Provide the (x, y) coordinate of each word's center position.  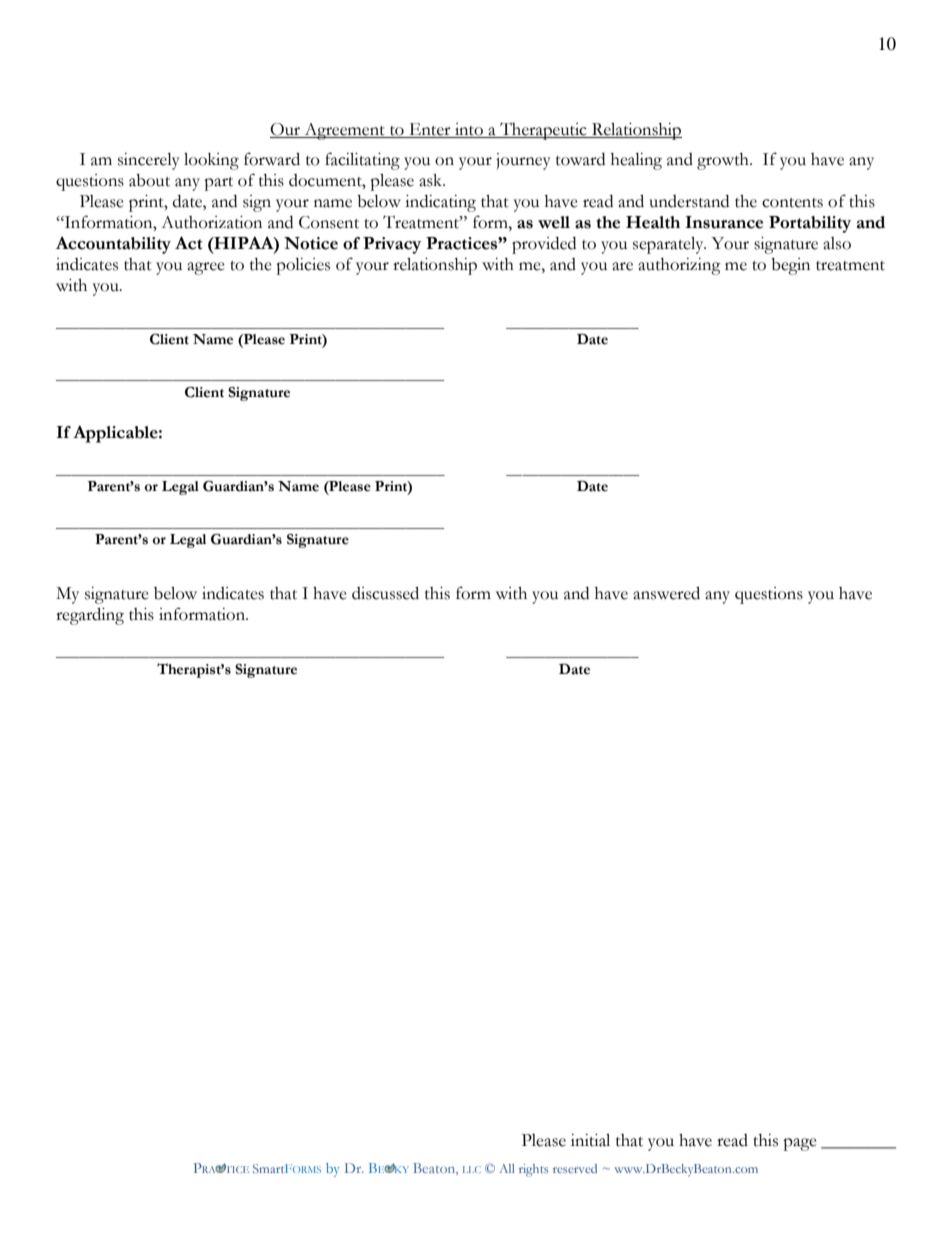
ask (432, 180)
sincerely (149, 161)
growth (724, 161)
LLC (472, 1169)
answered (666, 593)
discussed (385, 593)
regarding (90, 616)
